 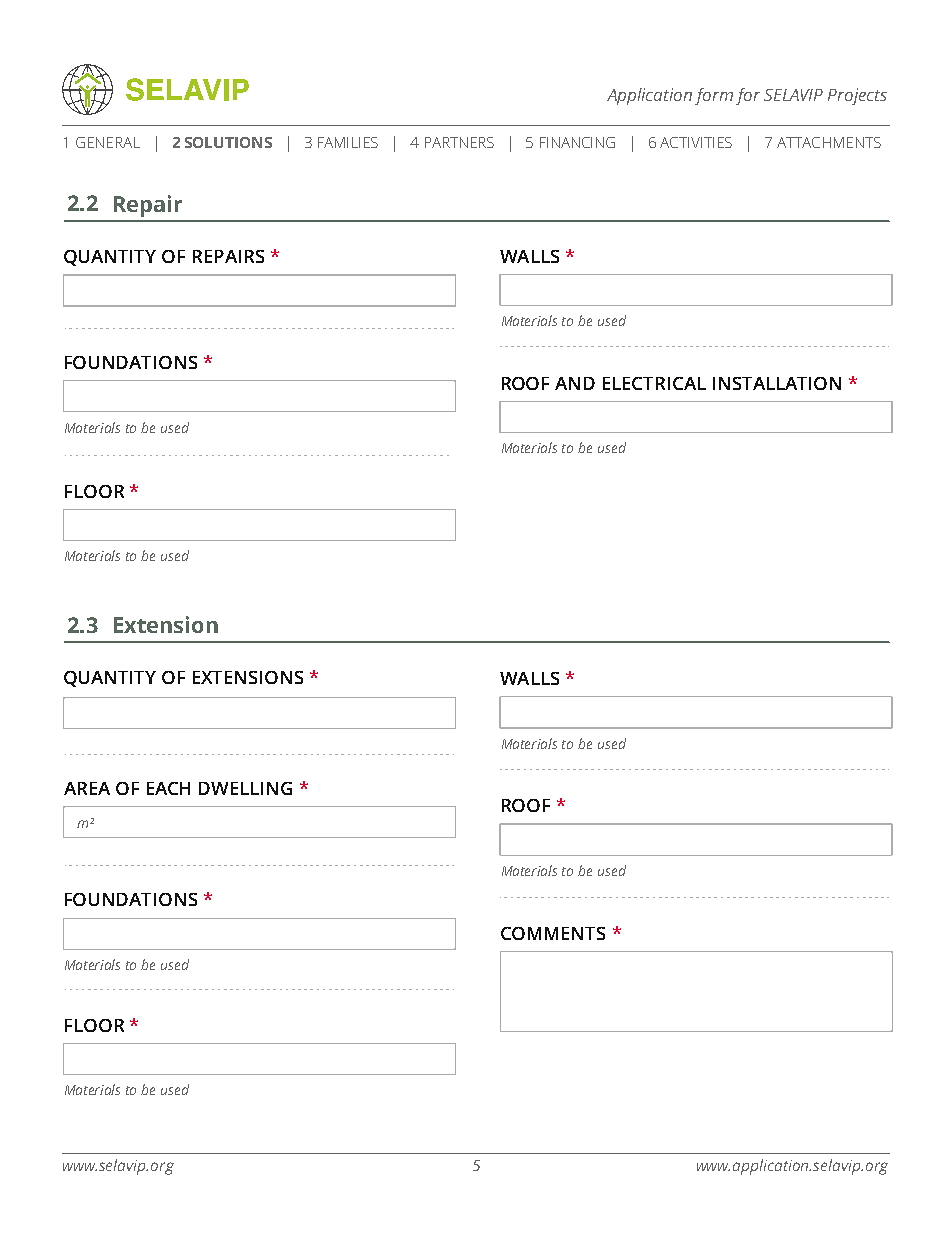 What do you see at coordinates (714, 96) in the document?
I see `form` at bounding box center [714, 96].
